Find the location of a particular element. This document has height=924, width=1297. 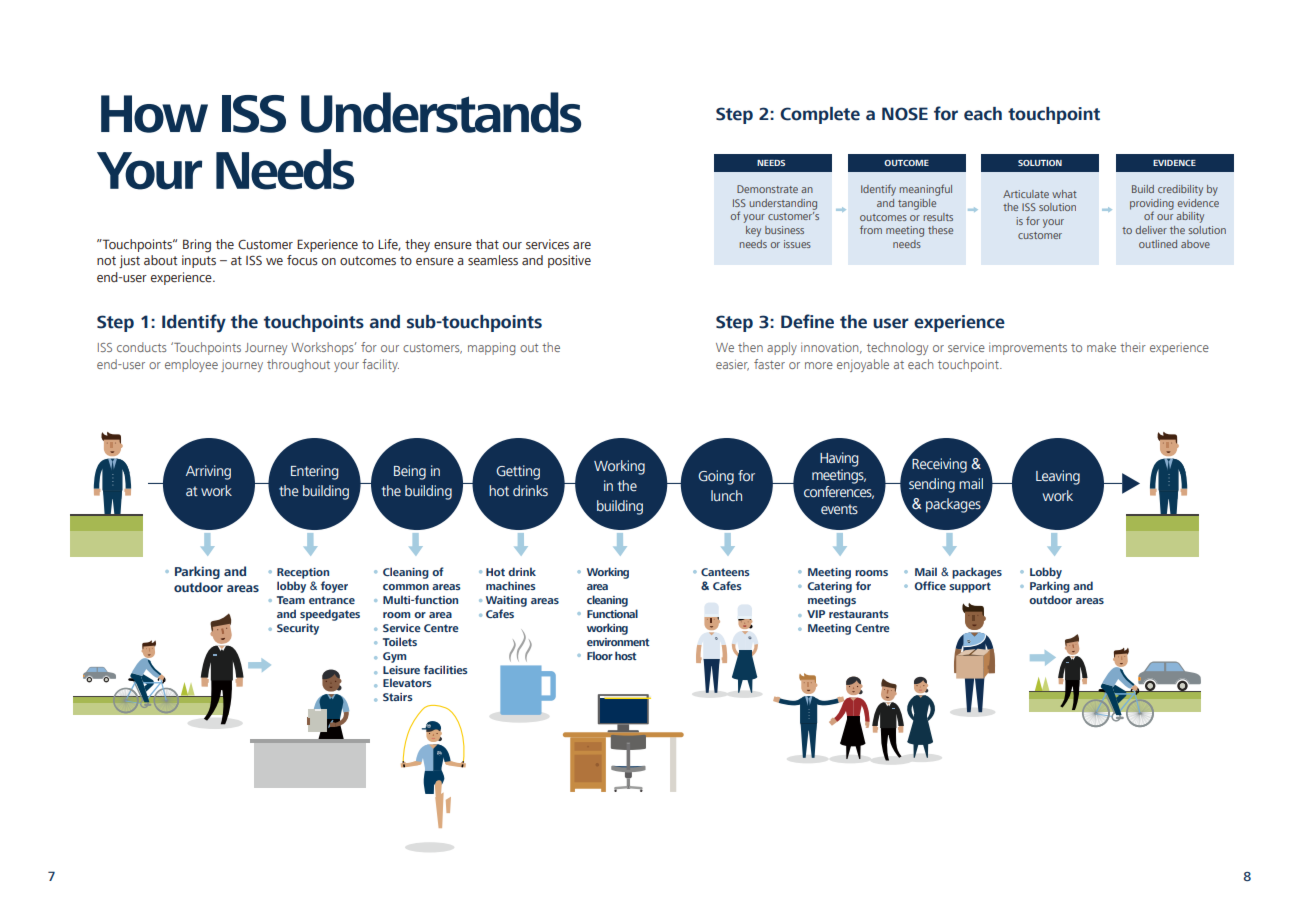

positive is located at coordinates (569, 261).
